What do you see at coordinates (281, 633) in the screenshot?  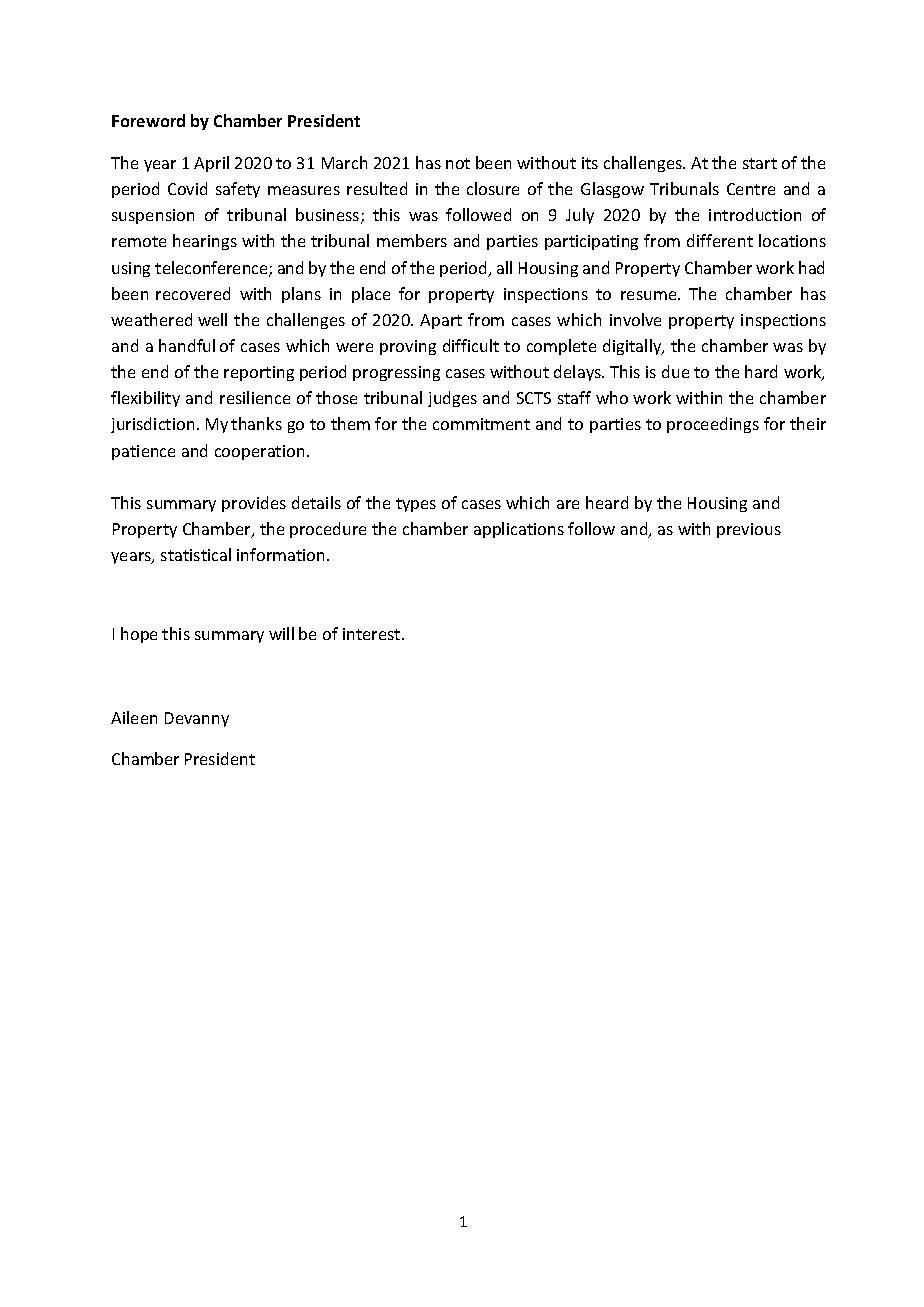 I see `will` at bounding box center [281, 633].
